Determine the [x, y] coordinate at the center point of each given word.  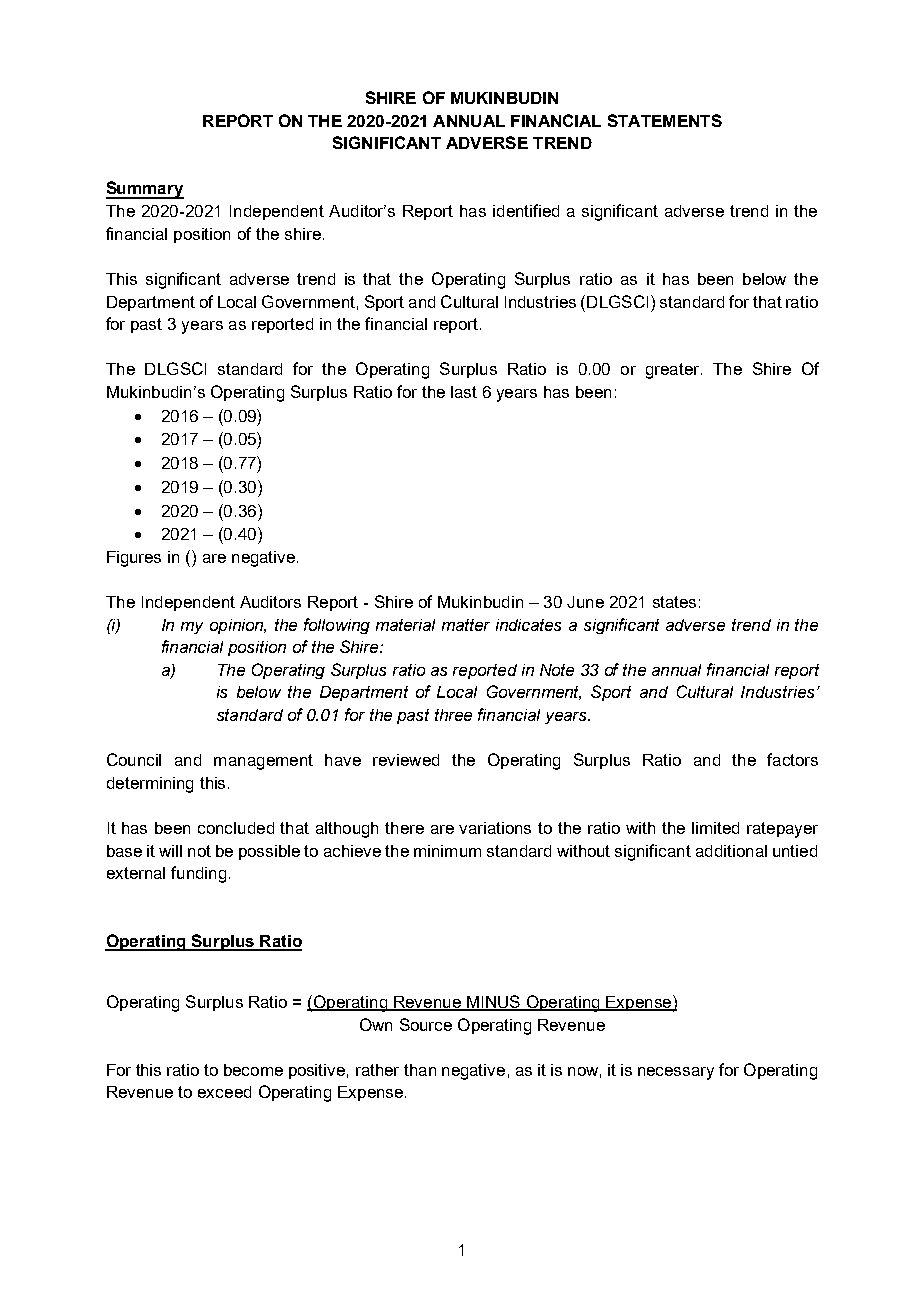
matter [466, 625]
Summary [145, 190]
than [420, 1070]
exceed [224, 1092]
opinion [238, 626]
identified [526, 210]
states [674, 602]
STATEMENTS [665, 120]
